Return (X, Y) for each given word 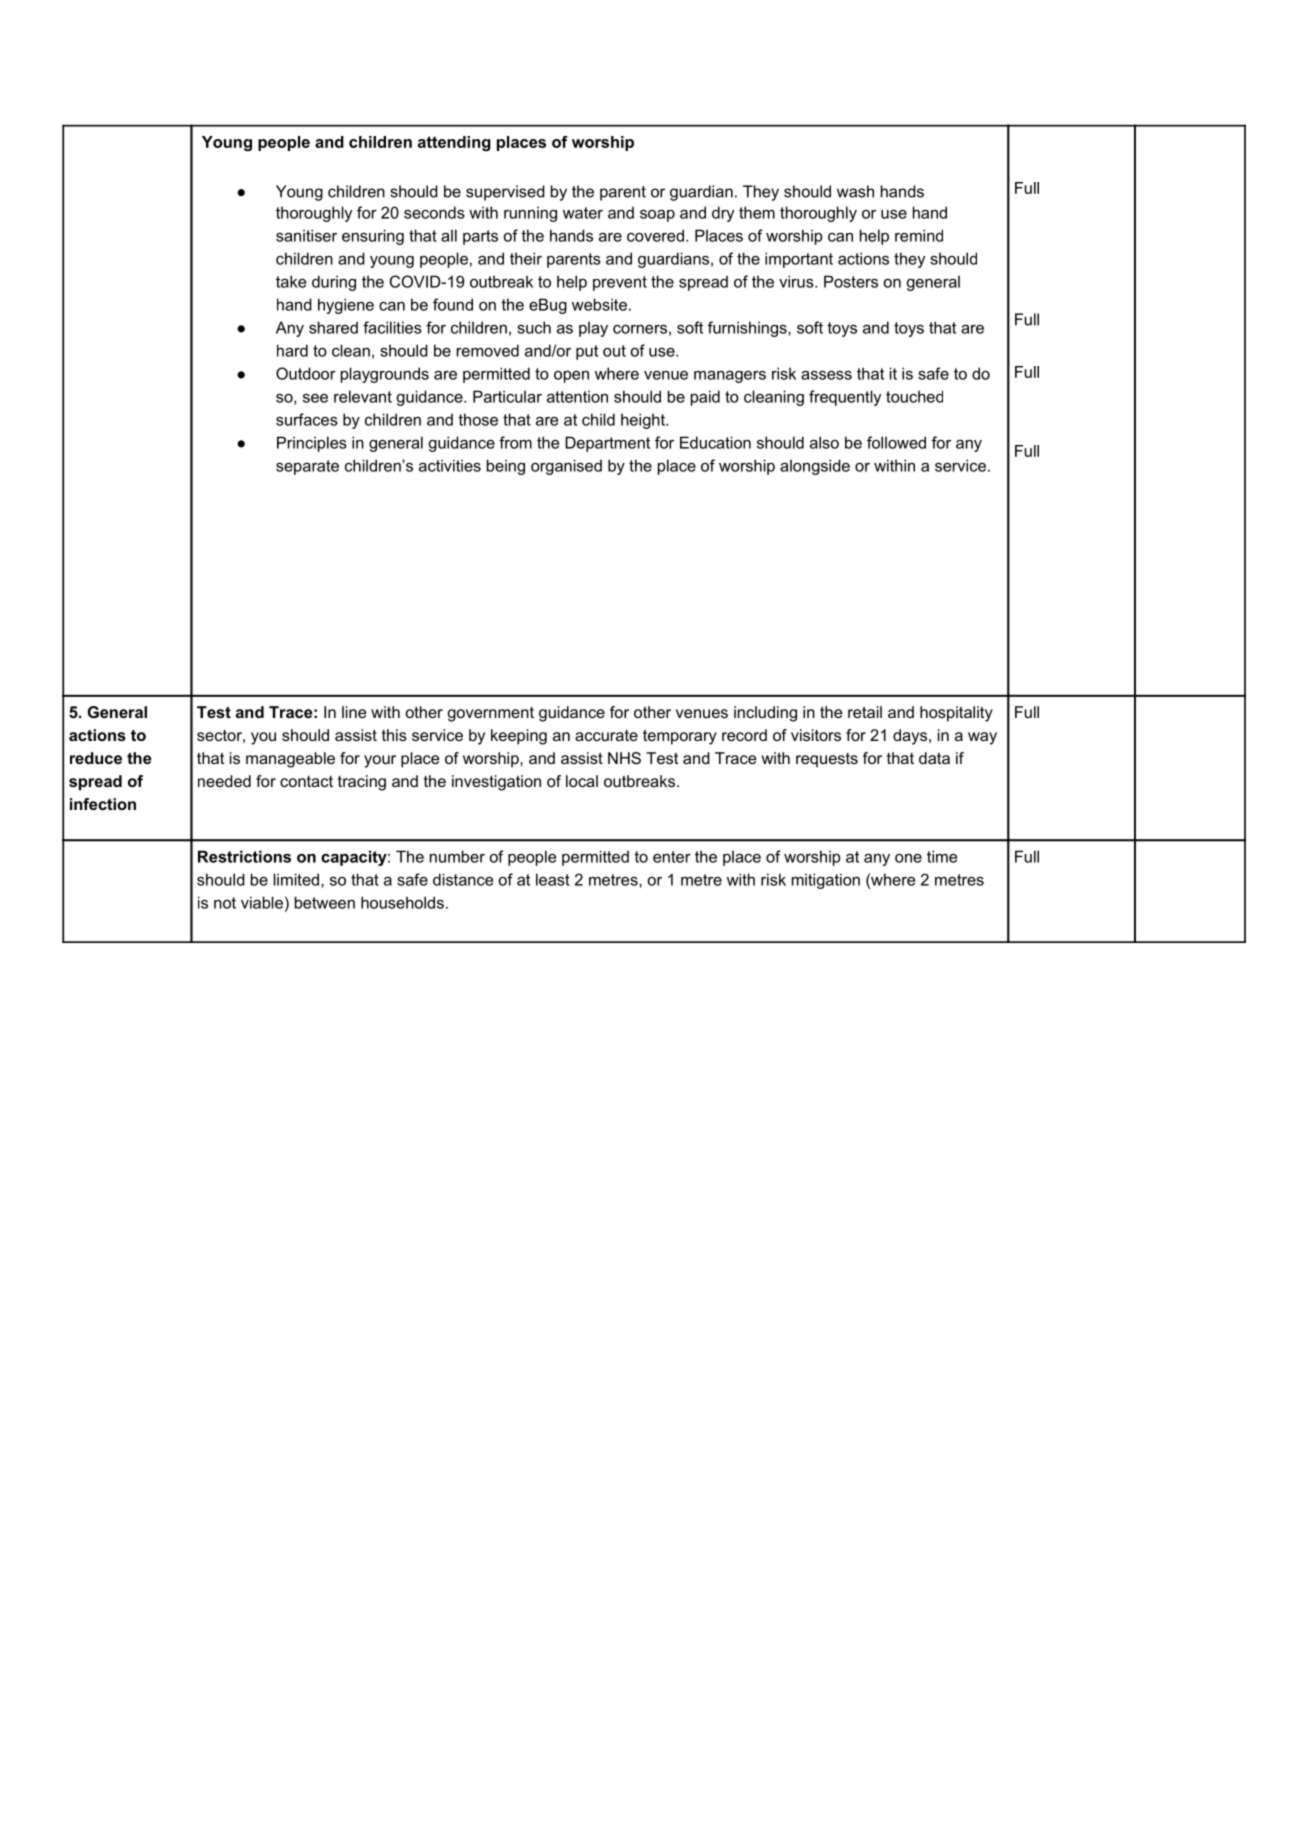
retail (865, 712)
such (534, 327)
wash (855, 191)
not (225, 903)
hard (292, 350)
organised (566, 467)
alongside (815, 467)
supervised (505, 193)
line (354, 712)
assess (826, 375)
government (491, 714)
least (553, 879)
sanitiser (306, 235)
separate (307, 467)
